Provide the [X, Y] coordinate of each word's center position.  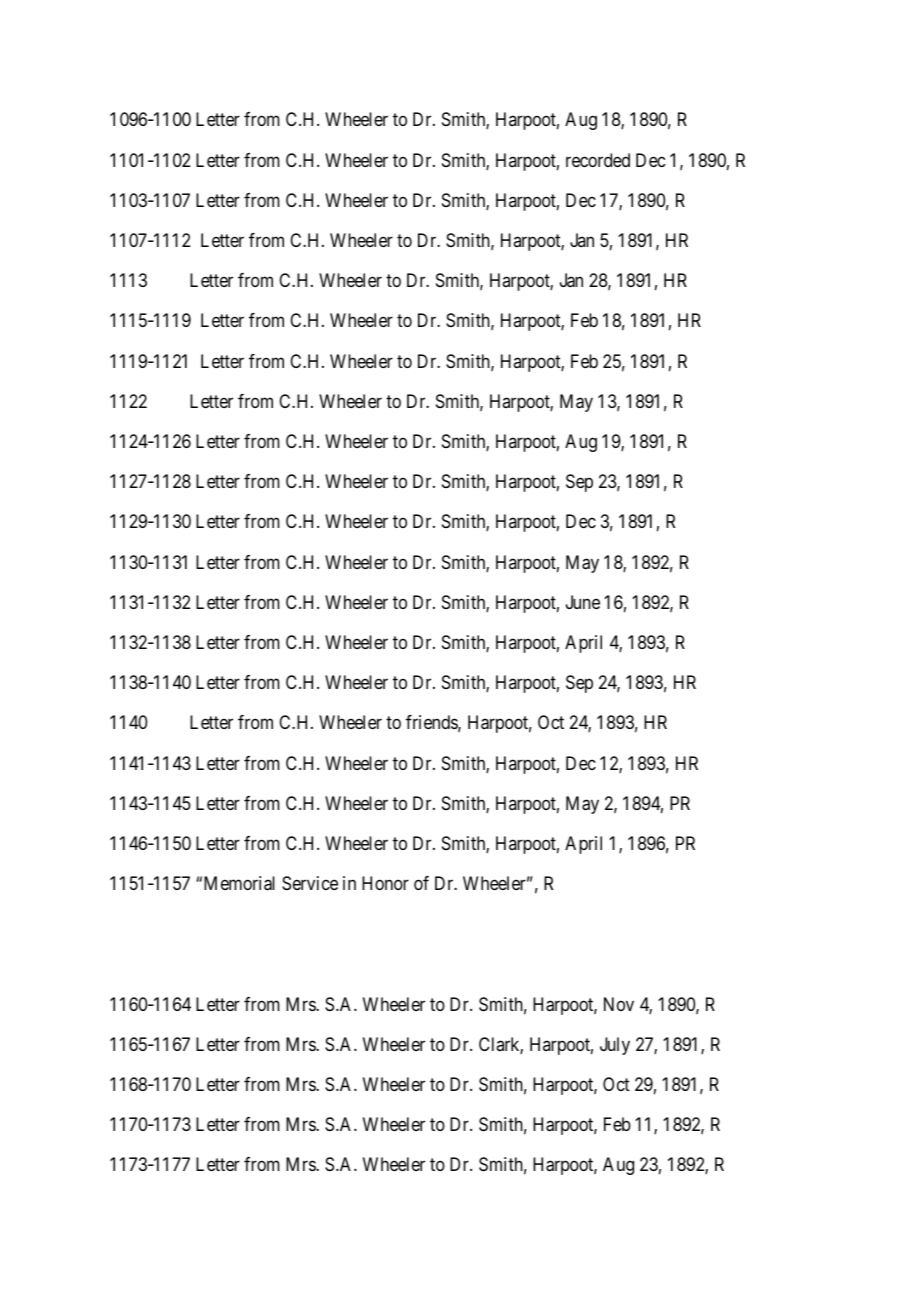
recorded [598, 160]
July [615, 1046]
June [583, 602]
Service [310, 883]
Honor [385, 883]
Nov [619, 1004]
